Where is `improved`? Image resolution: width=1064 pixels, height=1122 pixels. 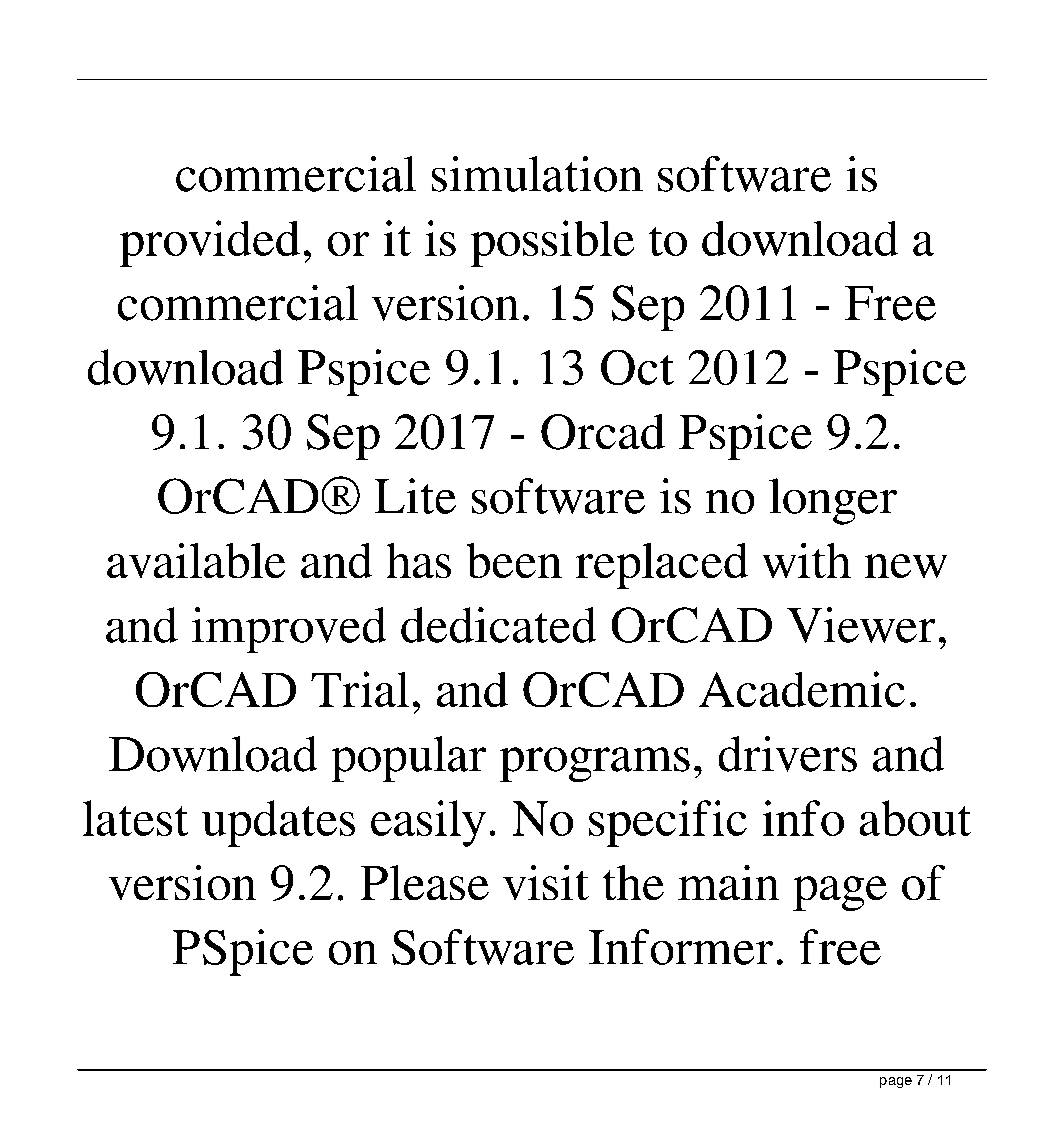 improved is located at coordinates (289, 630).
